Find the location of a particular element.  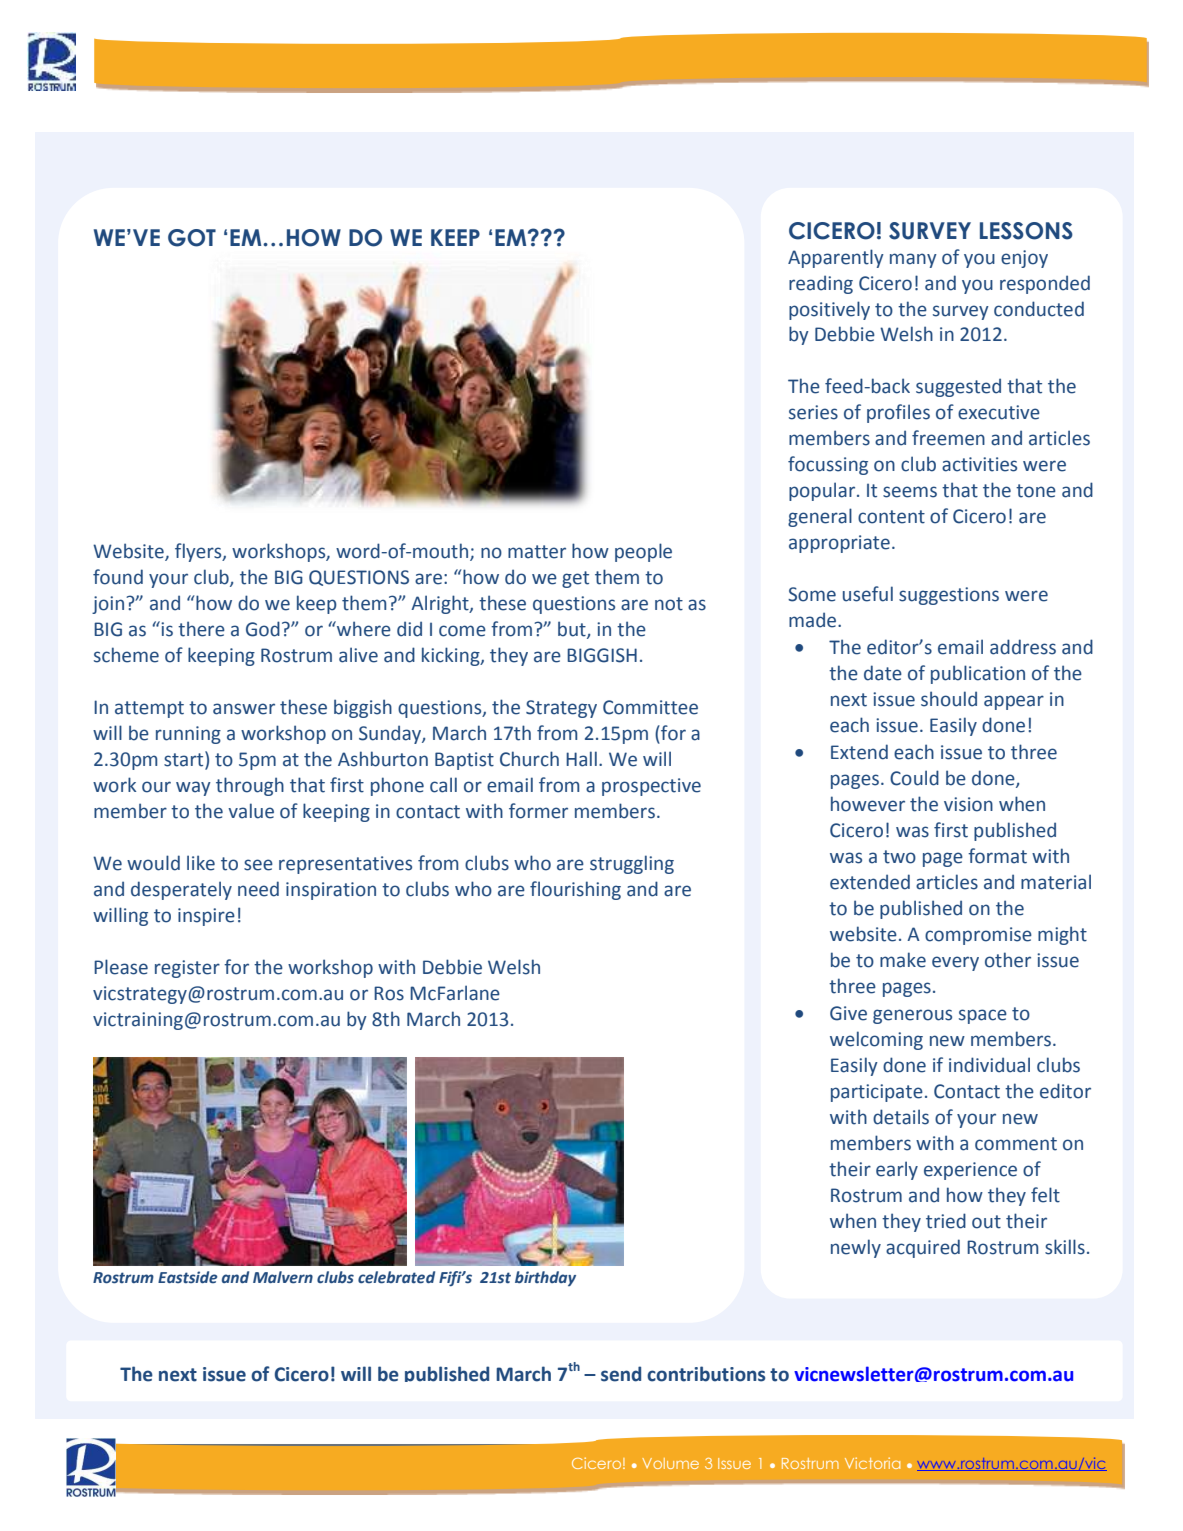

Victoria is located at coordinates (872, 1463).
